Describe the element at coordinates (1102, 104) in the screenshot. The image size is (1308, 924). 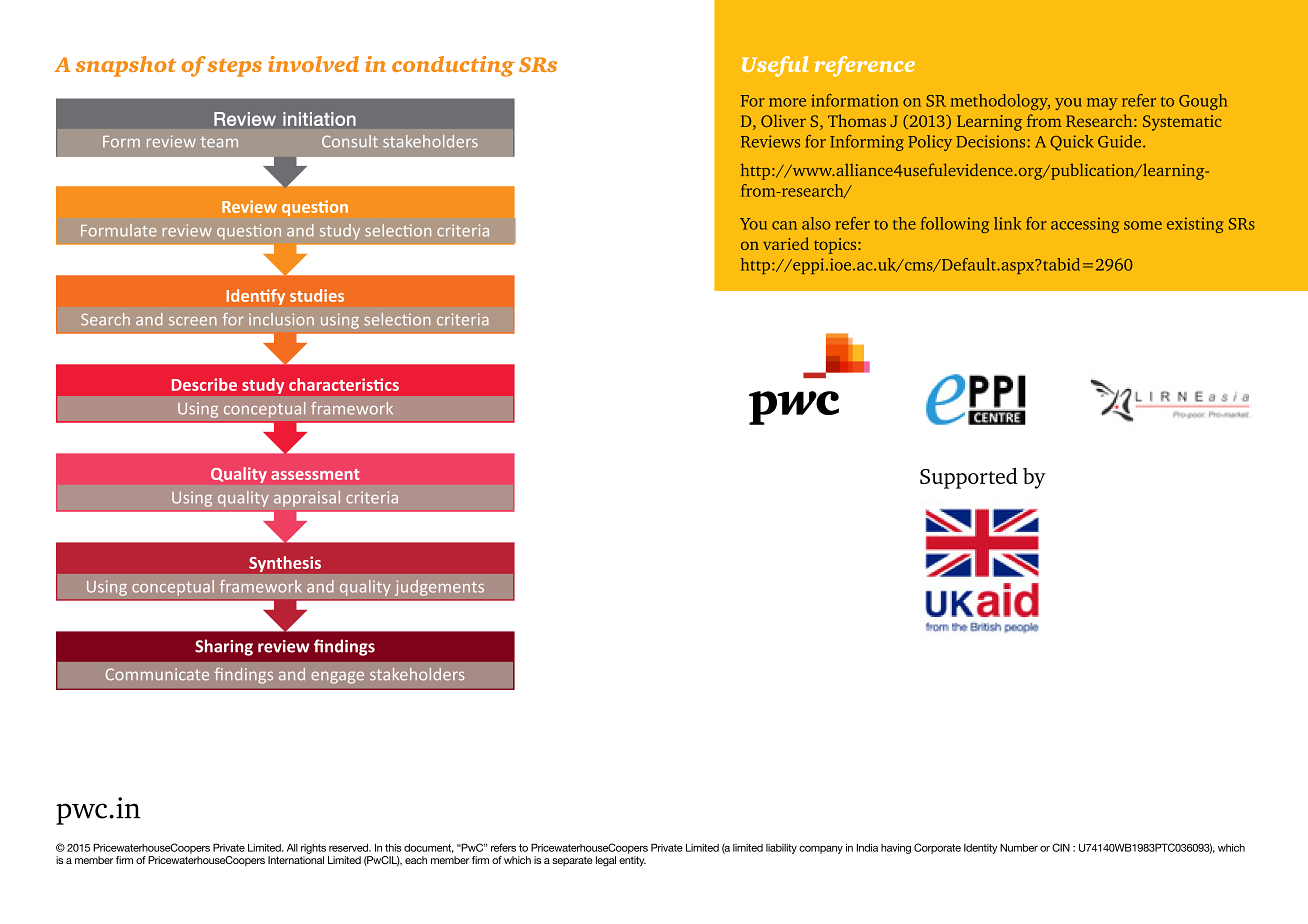
I see `may` at that location.
